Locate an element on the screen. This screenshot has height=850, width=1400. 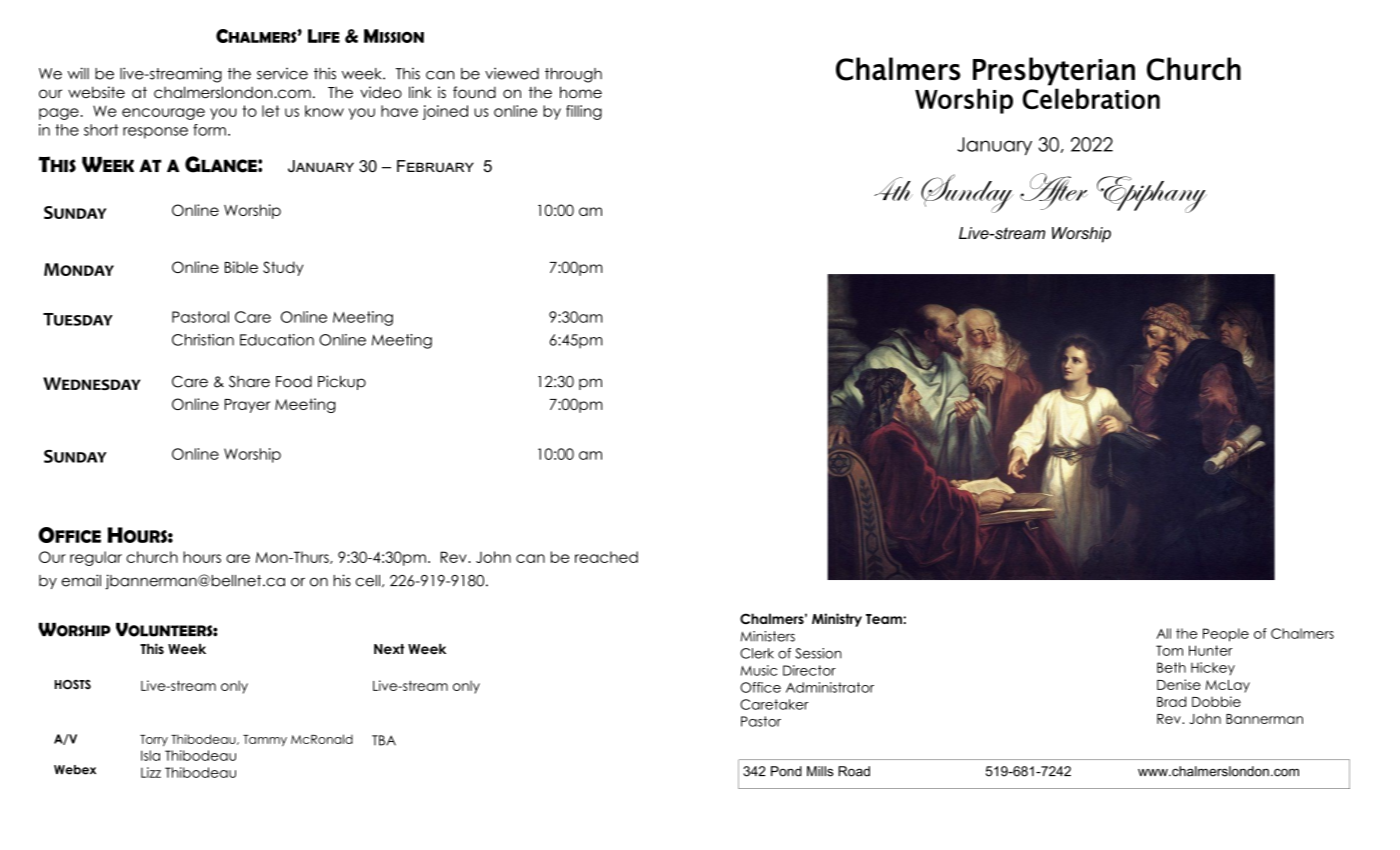
encourage is located at coordinates (163, 114).
